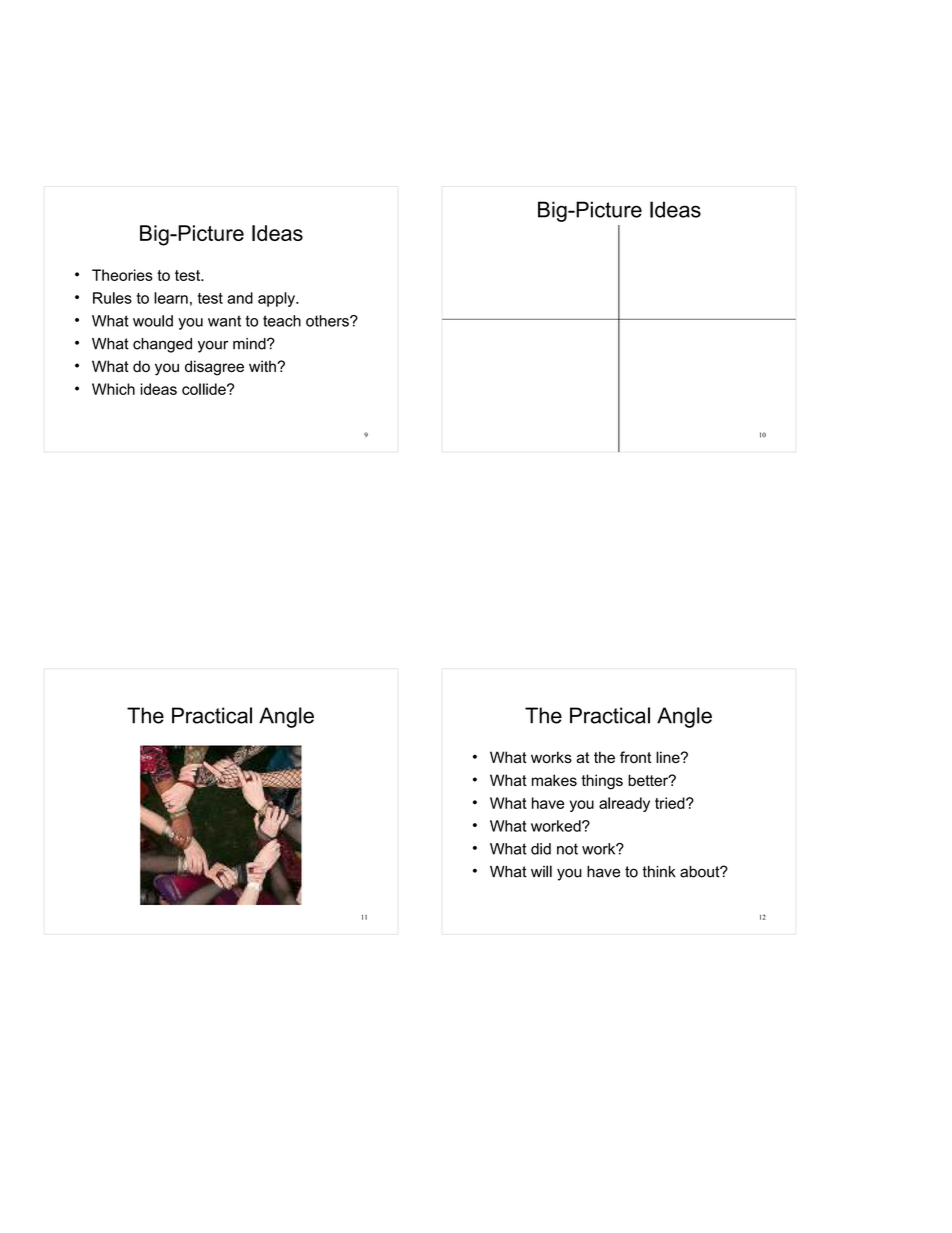 The width and height of the screenshot is (952, 1233). I want to click on teach, so click(282, 321).
